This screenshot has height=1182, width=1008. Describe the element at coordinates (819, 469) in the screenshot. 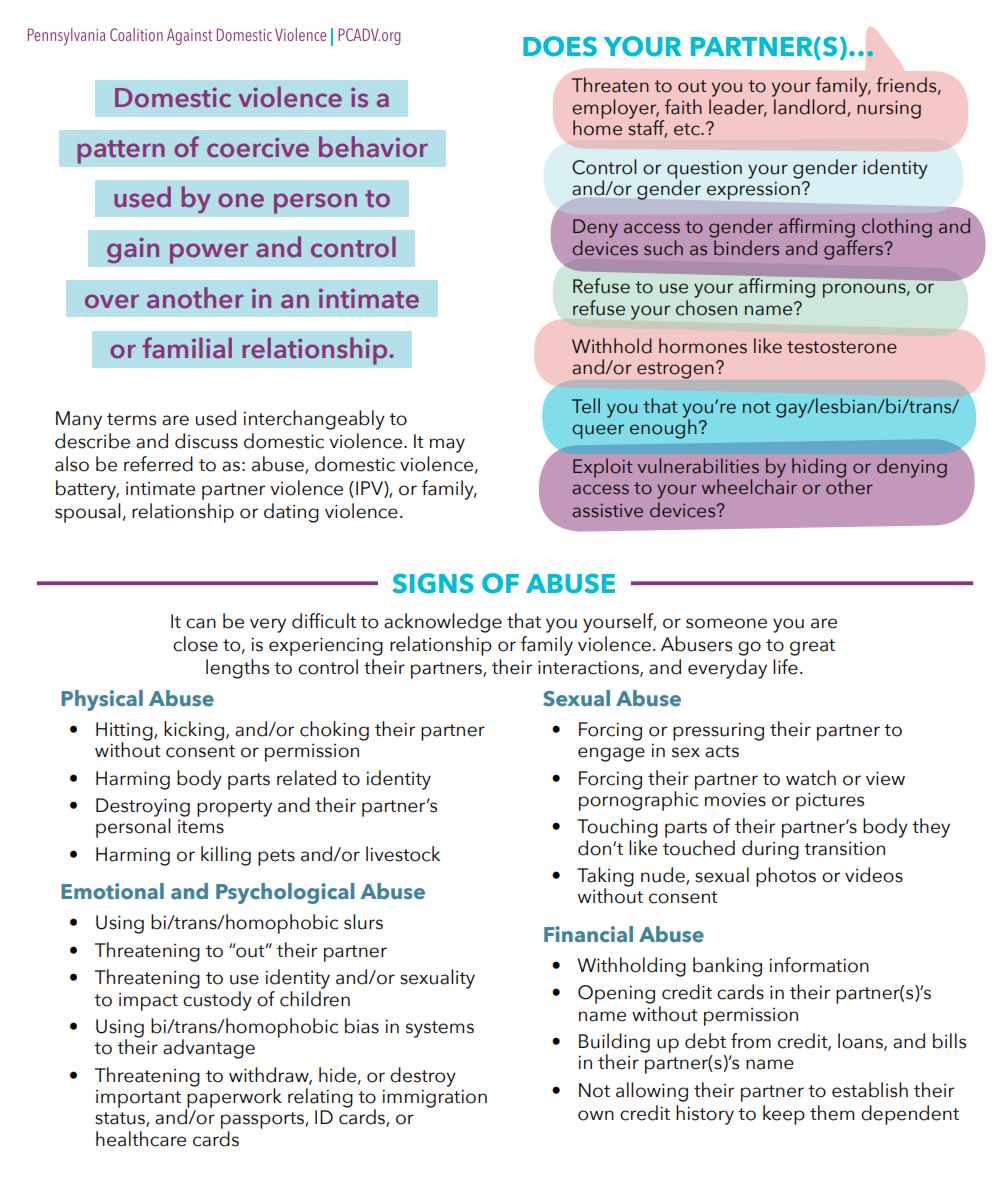

I see `hiding` at that location.
